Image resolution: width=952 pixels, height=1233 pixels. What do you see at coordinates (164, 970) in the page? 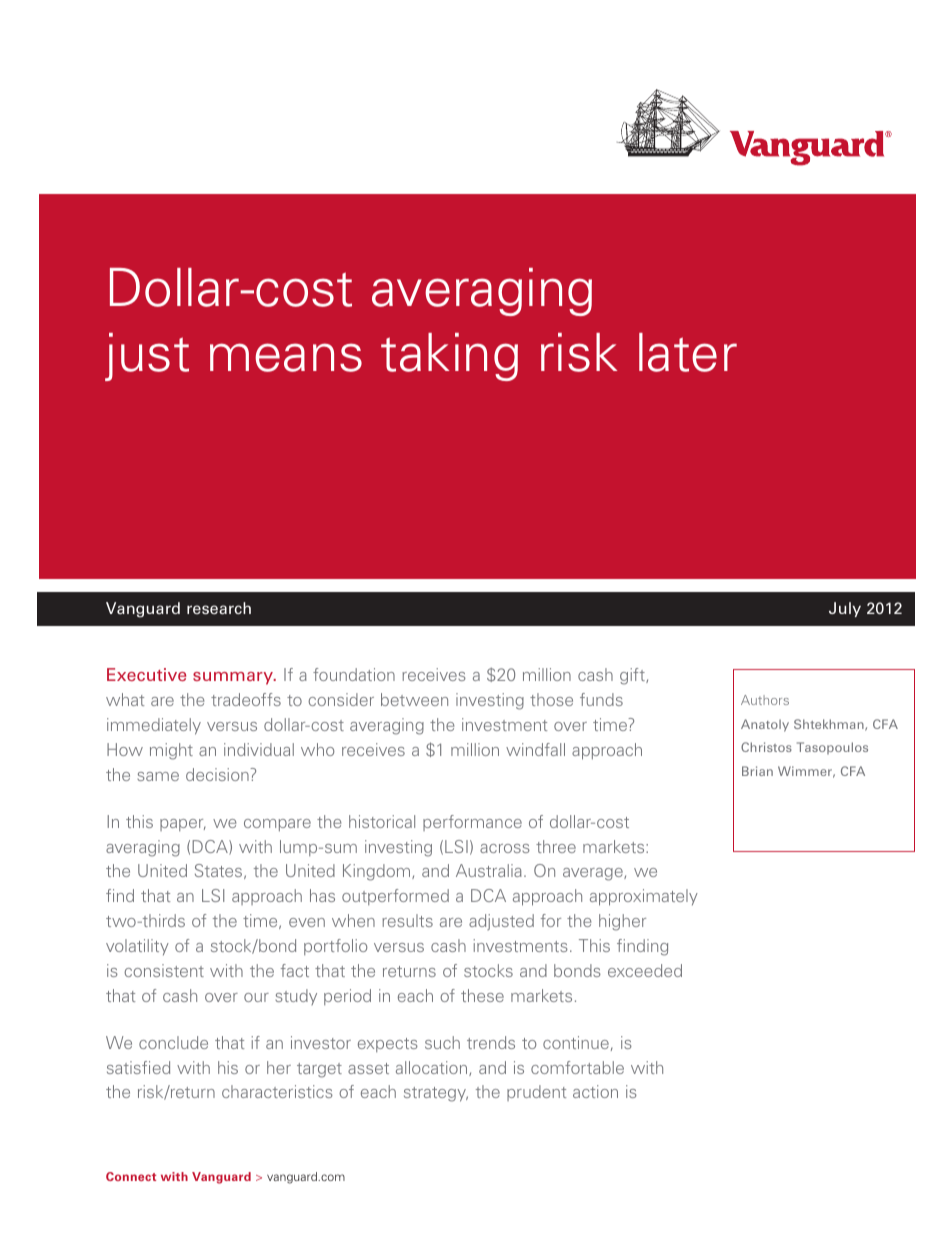
I see `consistent` at bounding box center [164, 970].
